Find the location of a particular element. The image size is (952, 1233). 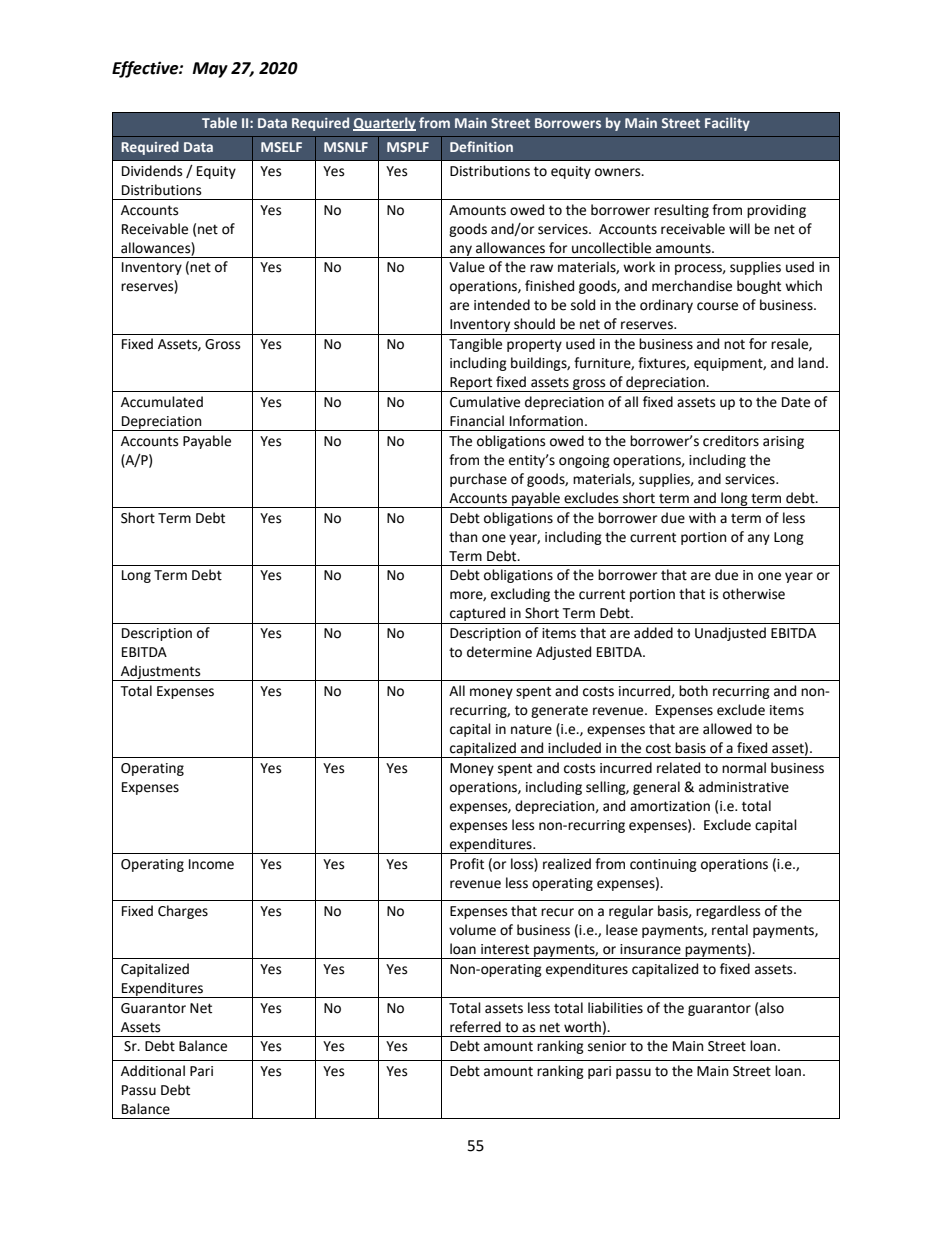

Definition is located at coordinates (481, 146).
